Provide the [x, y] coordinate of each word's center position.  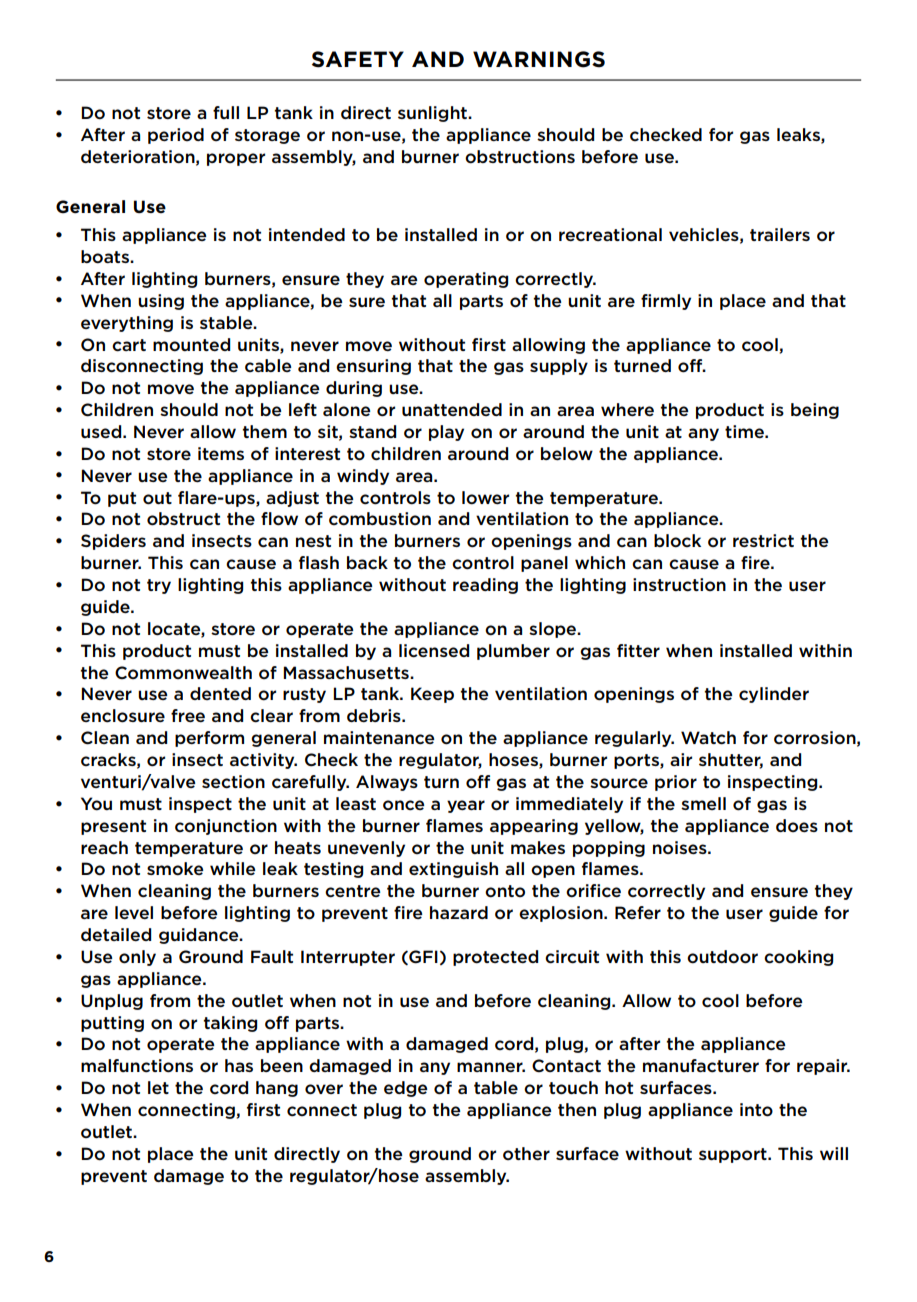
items [221, 453]
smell [703, 803]
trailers [780, 234]
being [815, 411]
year [466, 806]
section [233, 782]
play [446, 433]
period [176, 136]
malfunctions [137, 1066]
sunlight [433, 114]
